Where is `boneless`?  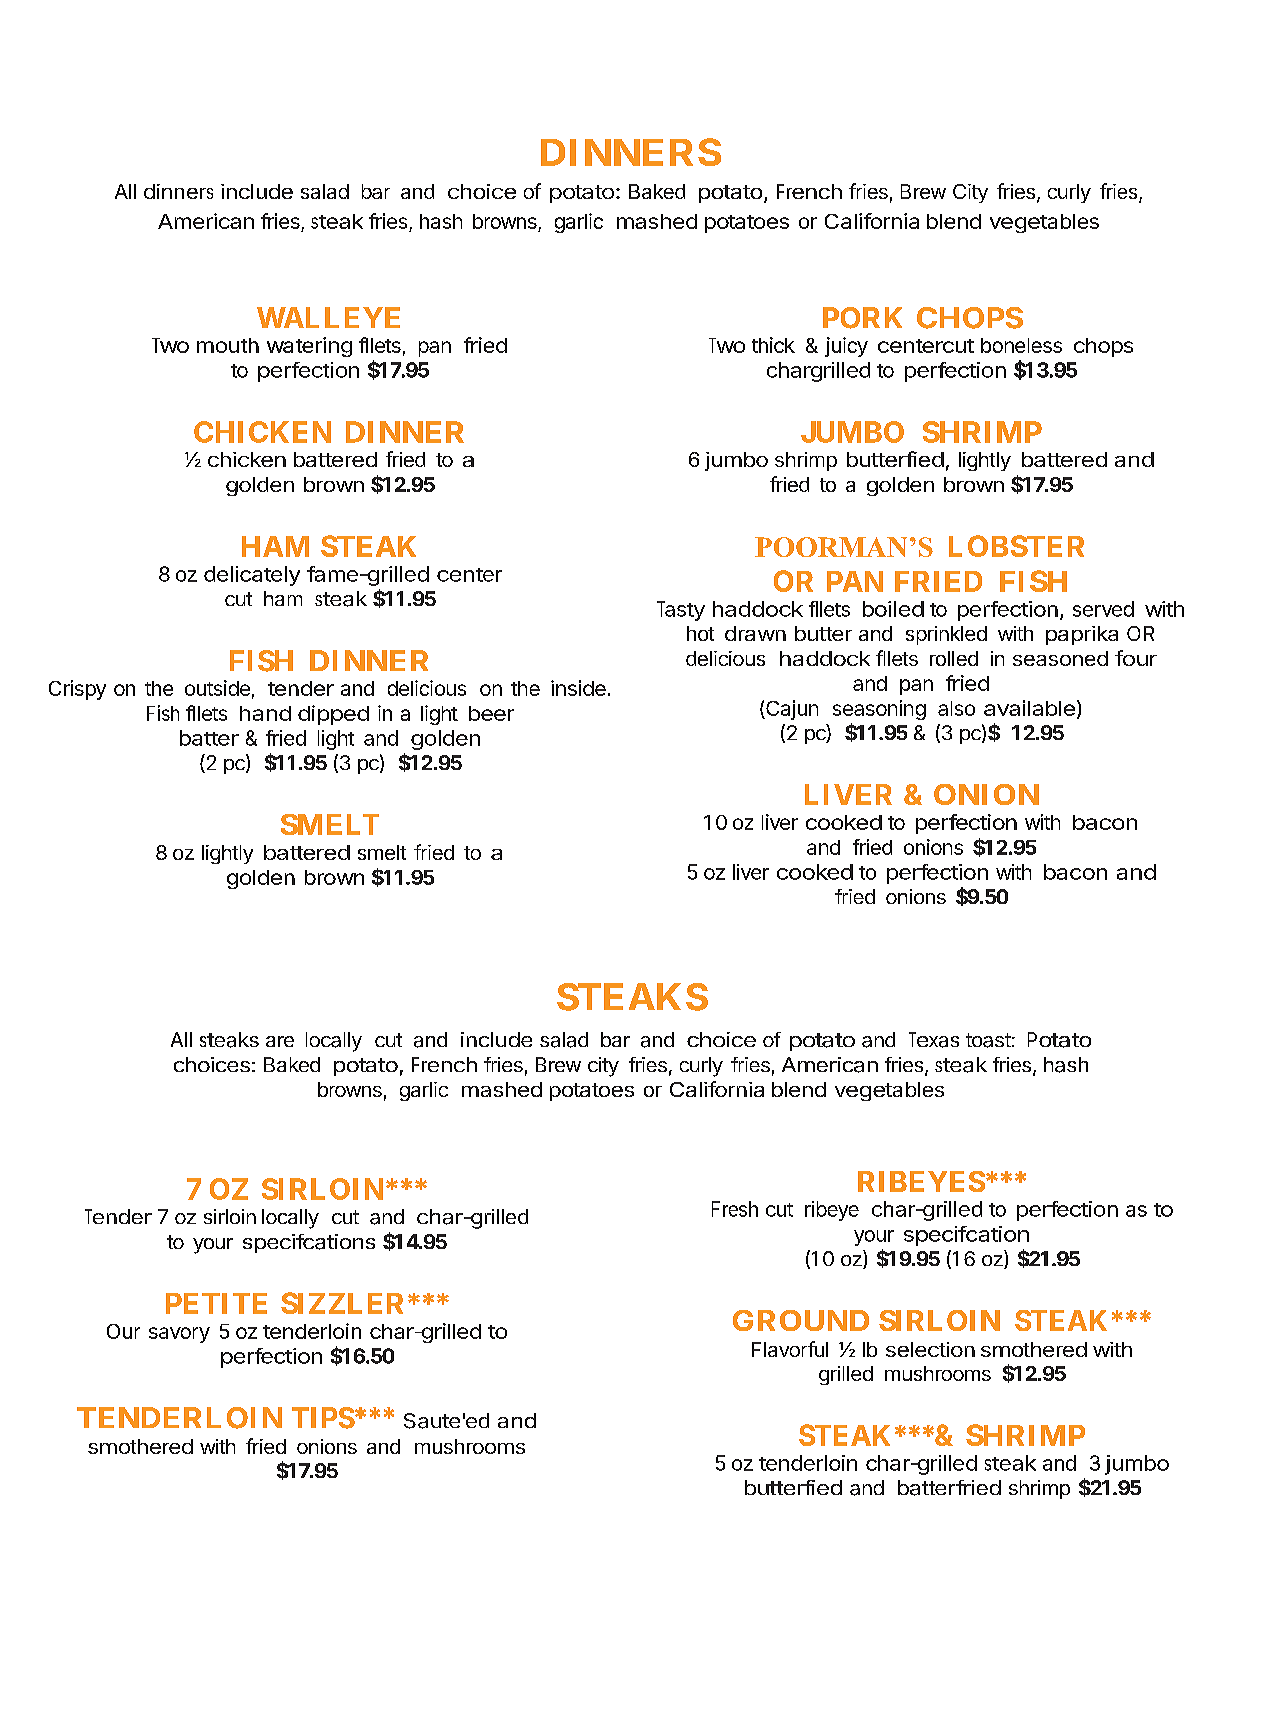
boneless is located at coordinates (1021, 345).
